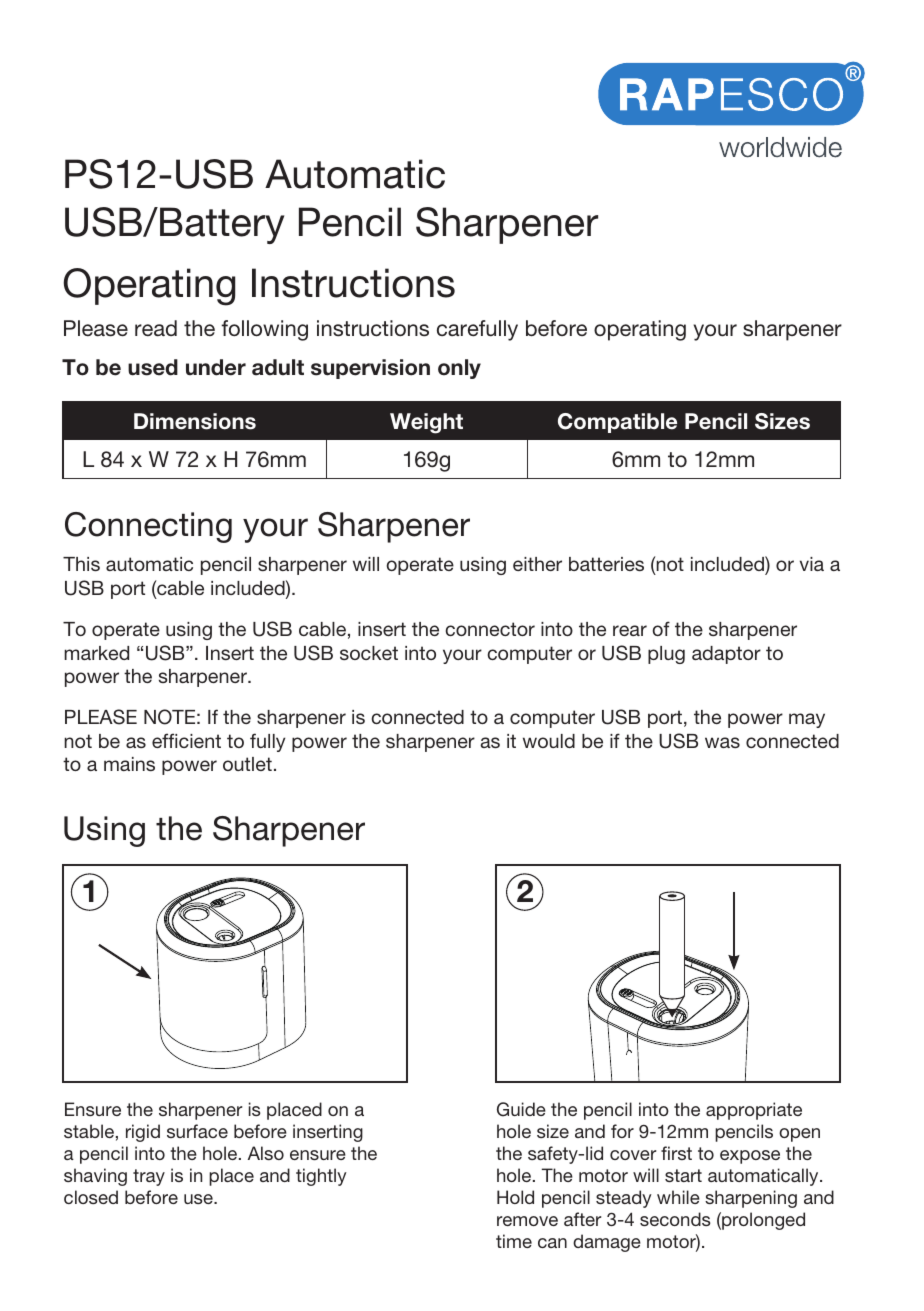  Describe the element at coordinates (515, 1197) in the page. I see `Hold` at that location.
